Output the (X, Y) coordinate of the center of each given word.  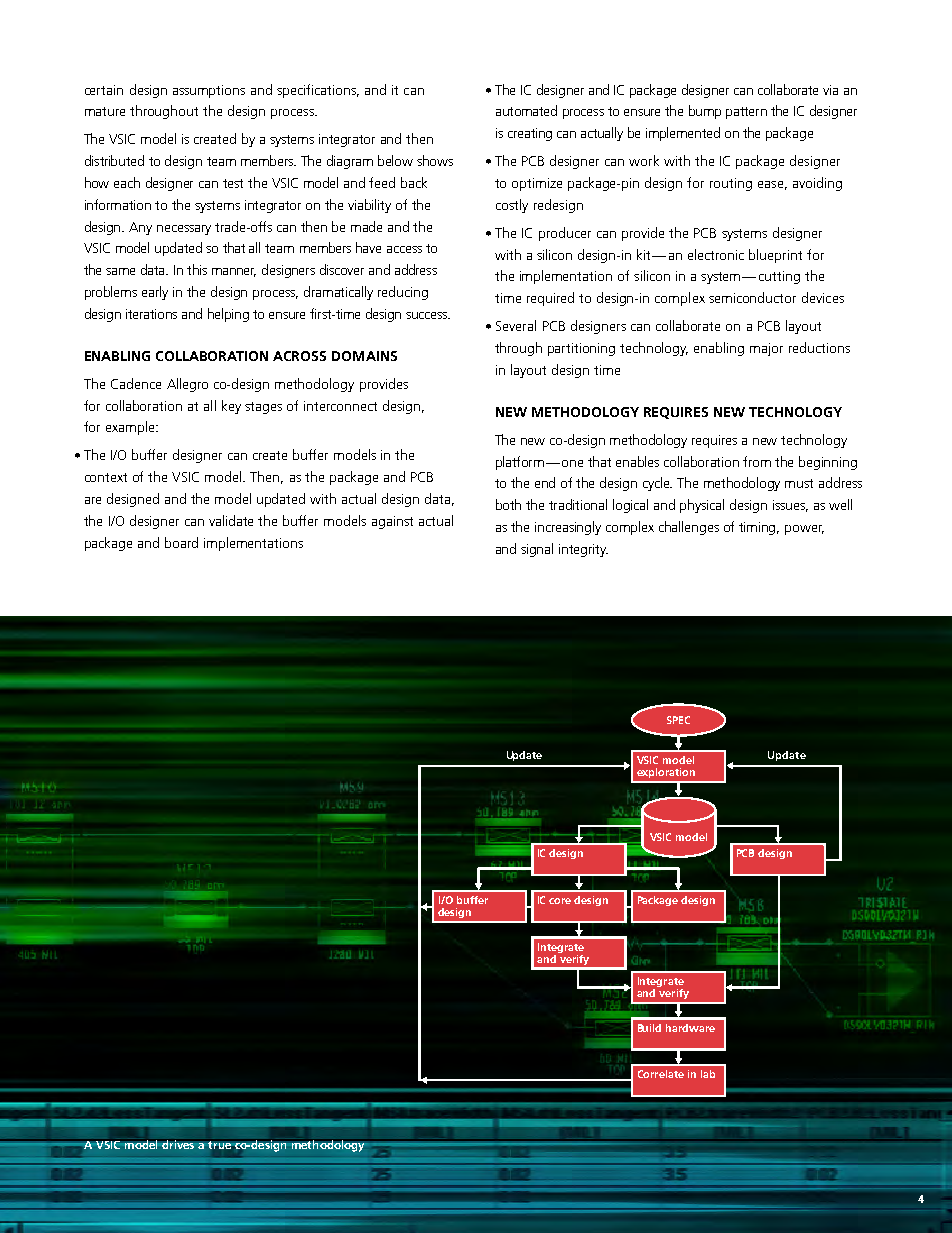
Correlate (661, 1074)
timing (759, 528)
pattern (746, 113)
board (181, 542)
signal (537, 550)
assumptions (209, 91)
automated (526, 110)
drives (178, 1144)
